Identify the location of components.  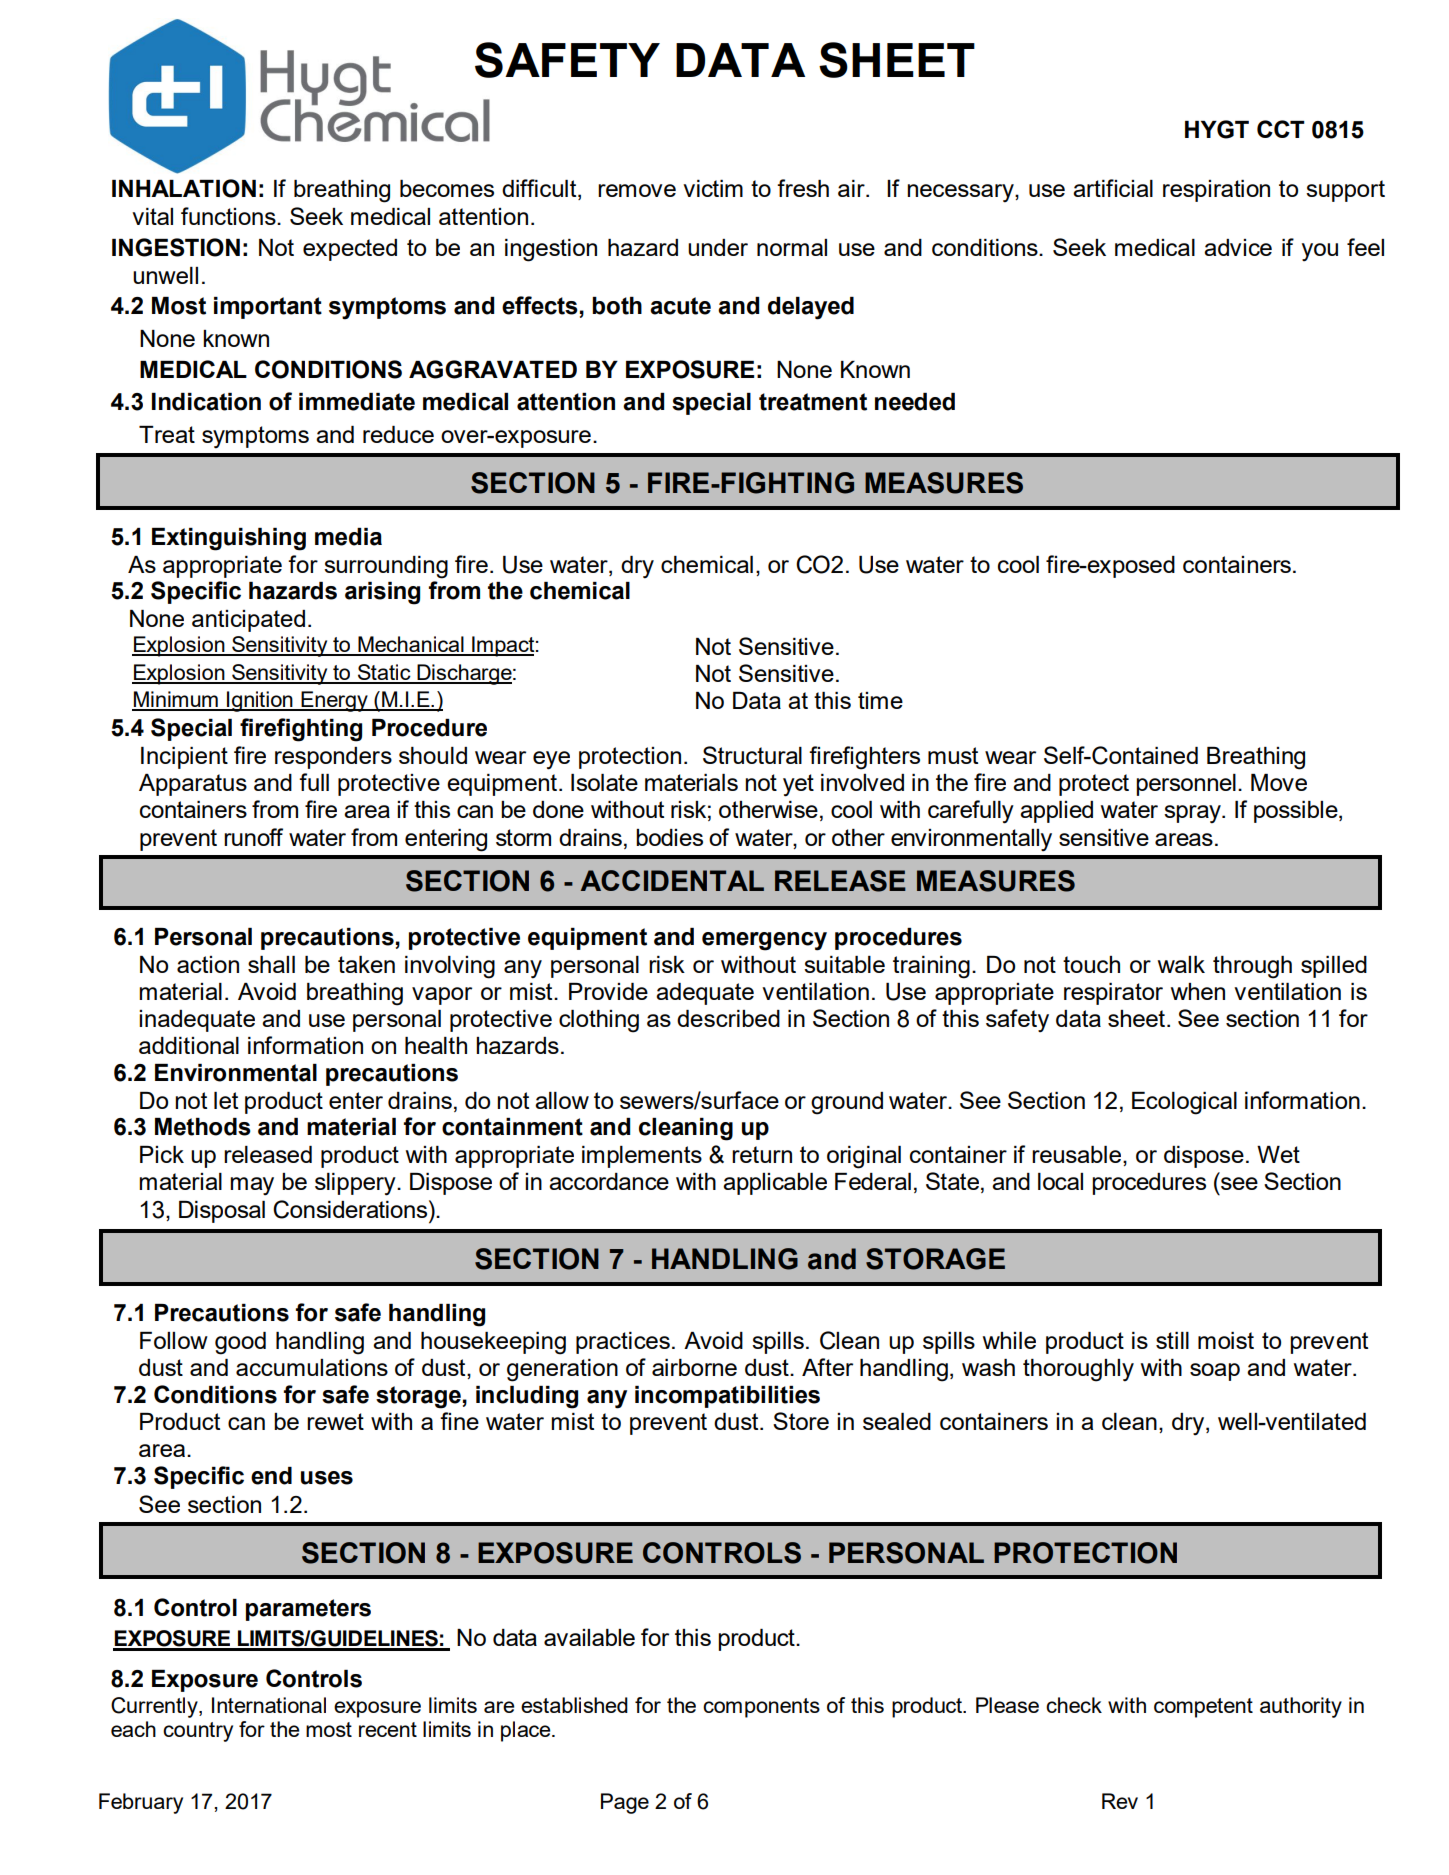
(761, 1708).
